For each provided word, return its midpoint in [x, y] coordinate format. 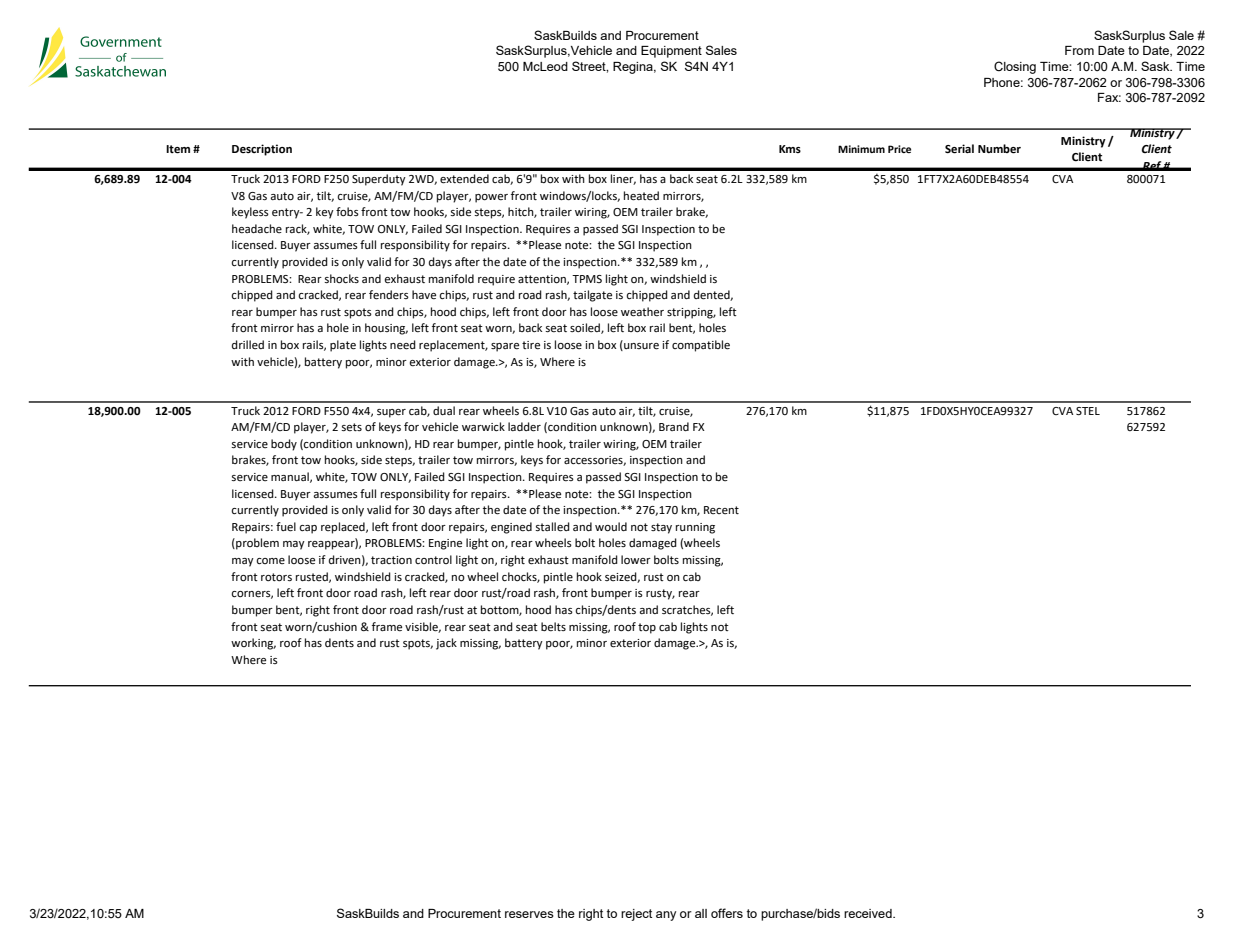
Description [262, 150]
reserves [529, 914]
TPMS [587, 279]
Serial [959, 149]
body [284, 445]
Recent [721, 510]
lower [636, 559]
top [647, 628]
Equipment [671, 52]
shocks [341, 278]
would [611, 527]
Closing [1015, 67]
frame [387, 627]
